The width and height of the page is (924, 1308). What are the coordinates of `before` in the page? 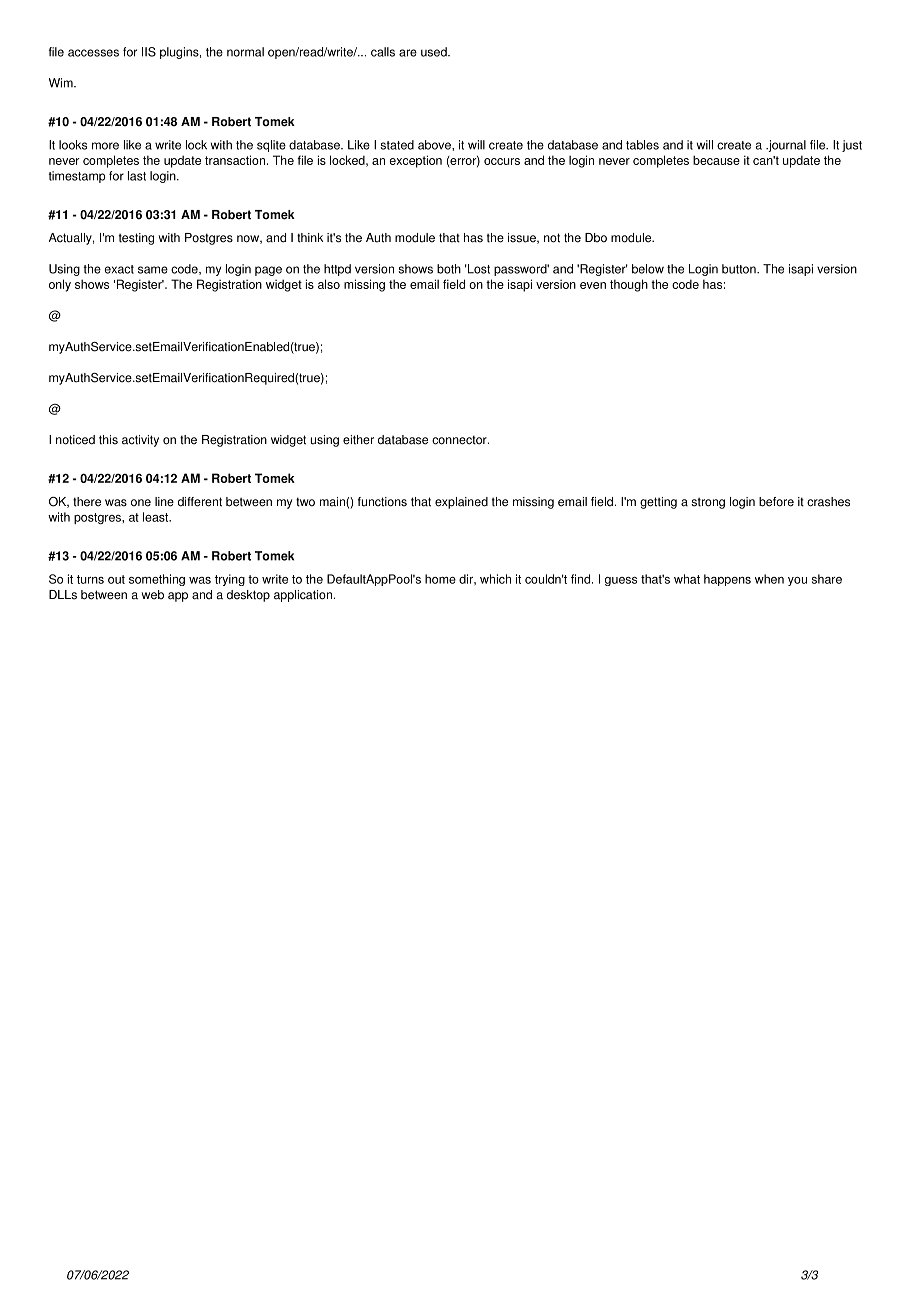 It's located at (776, 502).
